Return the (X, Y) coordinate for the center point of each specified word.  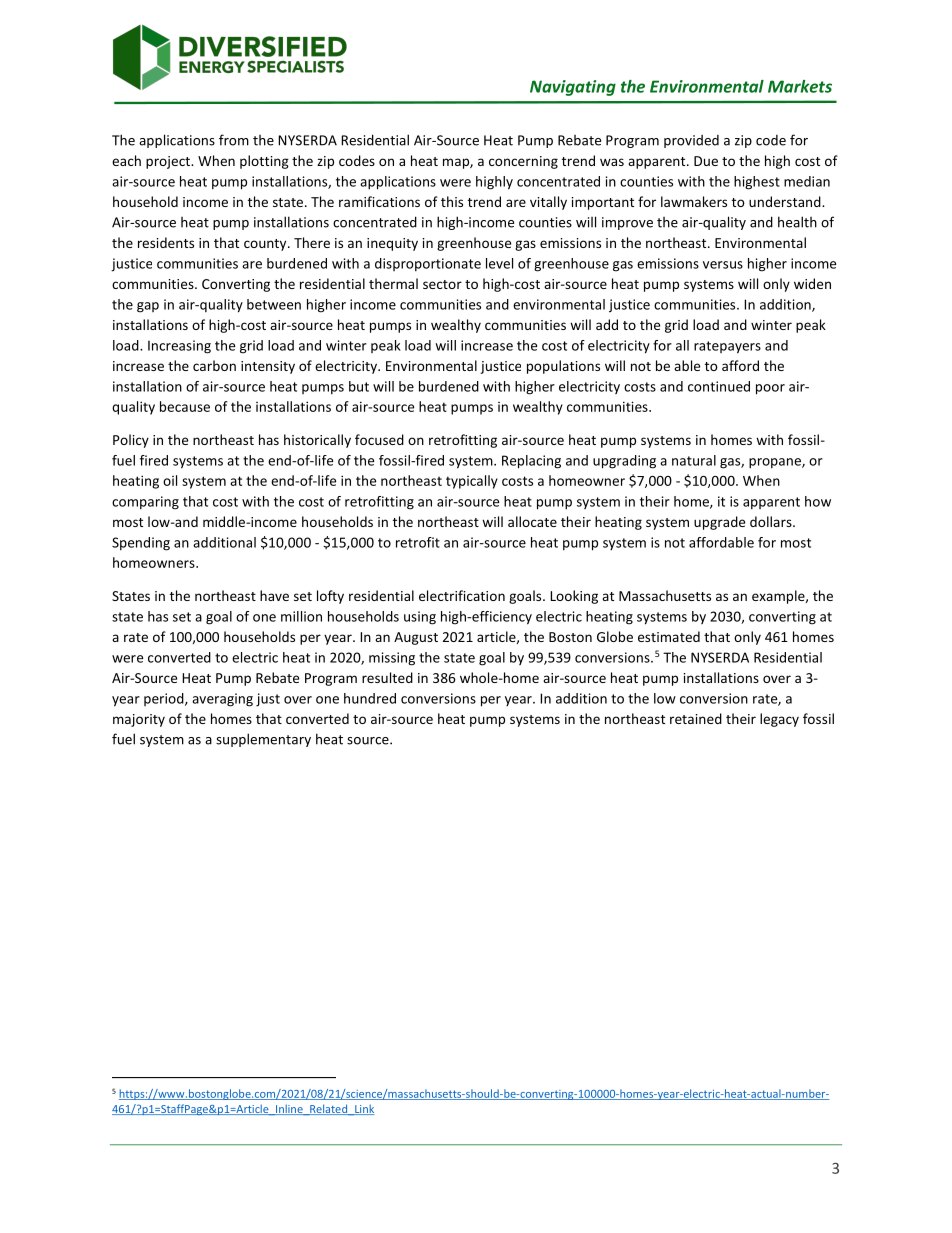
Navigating (573, 88)
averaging (222, 700)
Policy (131, 441)
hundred (370, 698)
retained (696, 718)
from (234, 140)
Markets (800, 86)
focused (379, 439)
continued (719, 386)
